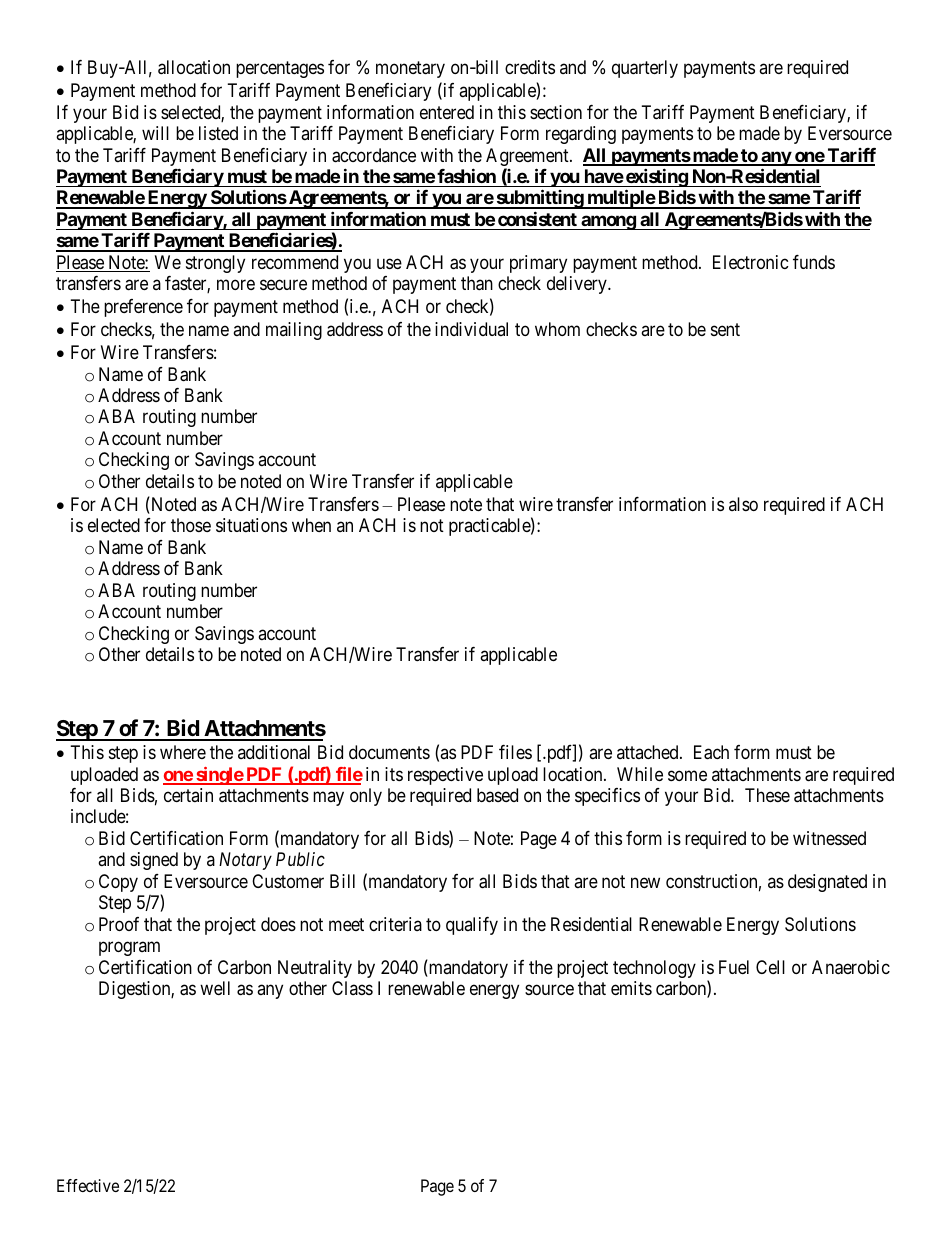 The image size is (952, 1233). Describe the element at coordinates (743, 504) in the image. I see `also` at that location.
